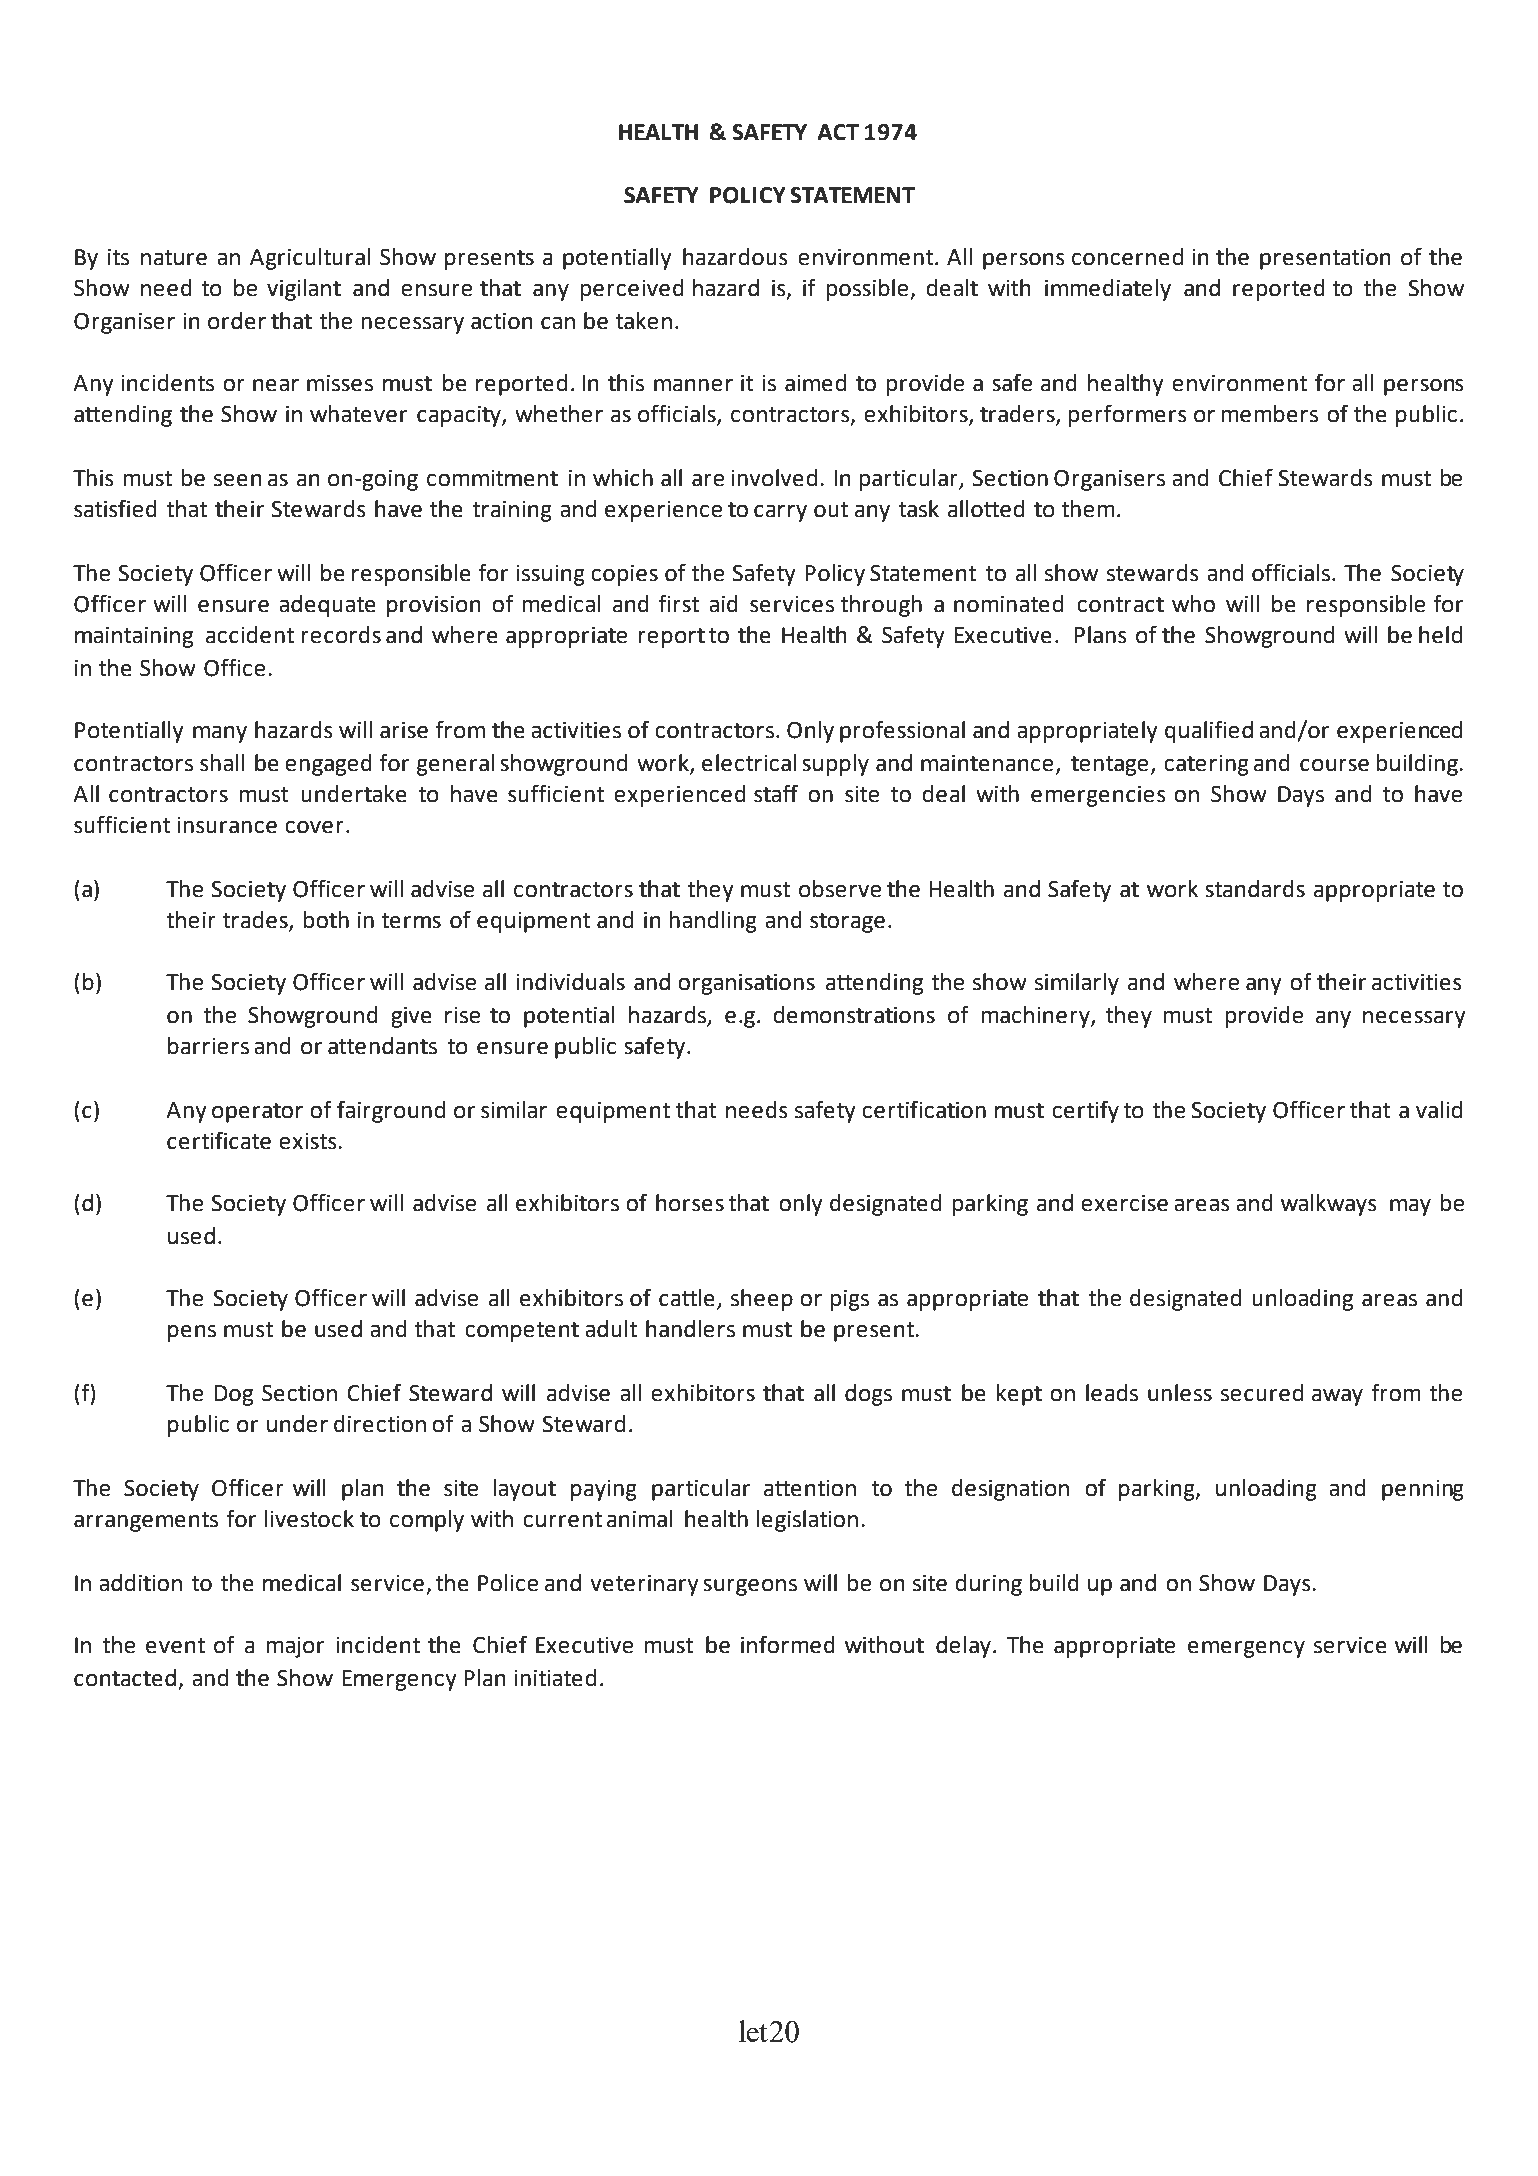  Describe the element at coordinates (868, 290) in the screenshot. I see `possible` at that location.
